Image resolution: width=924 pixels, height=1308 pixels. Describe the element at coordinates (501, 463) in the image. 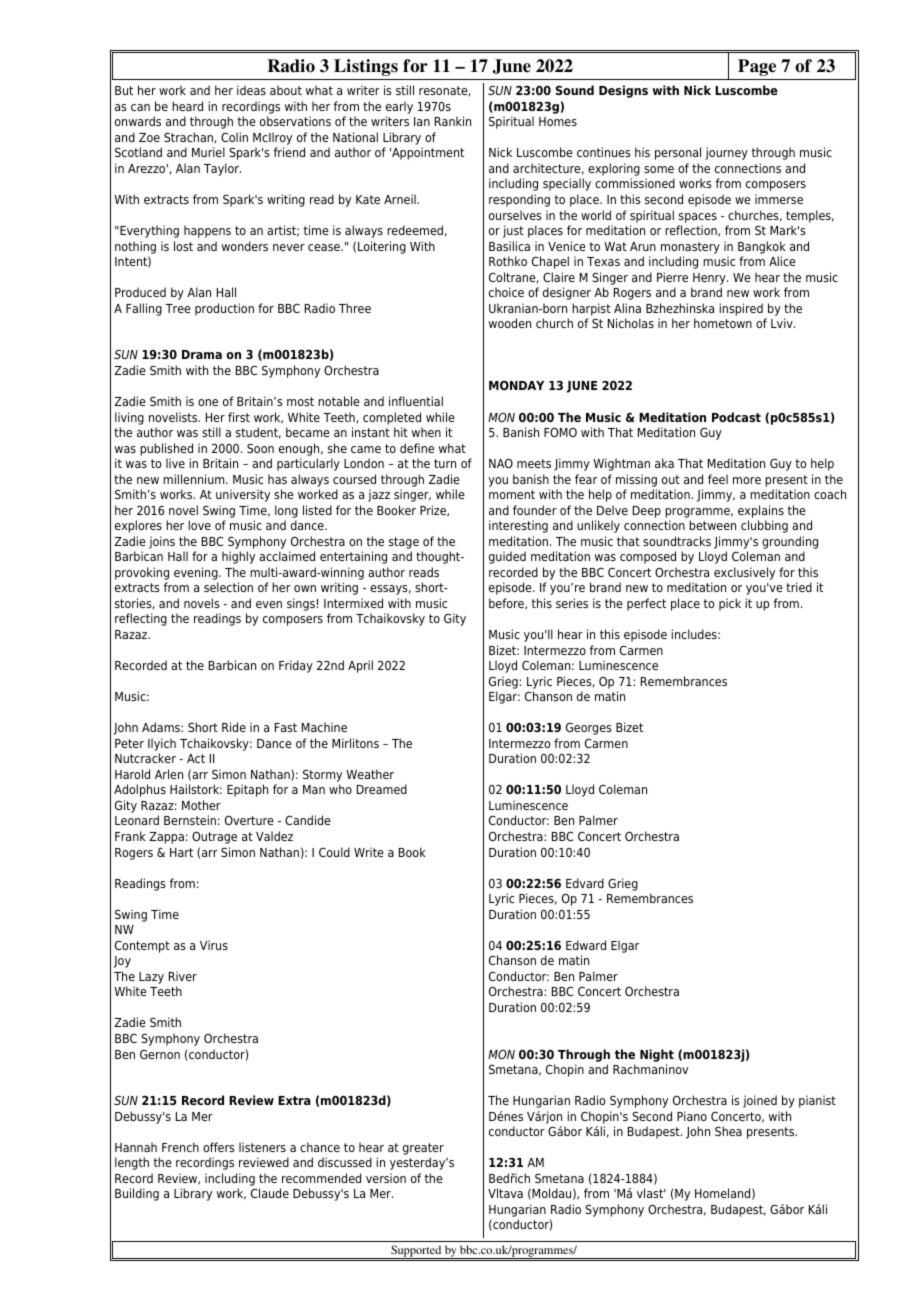

I see `NAO` at that location.
